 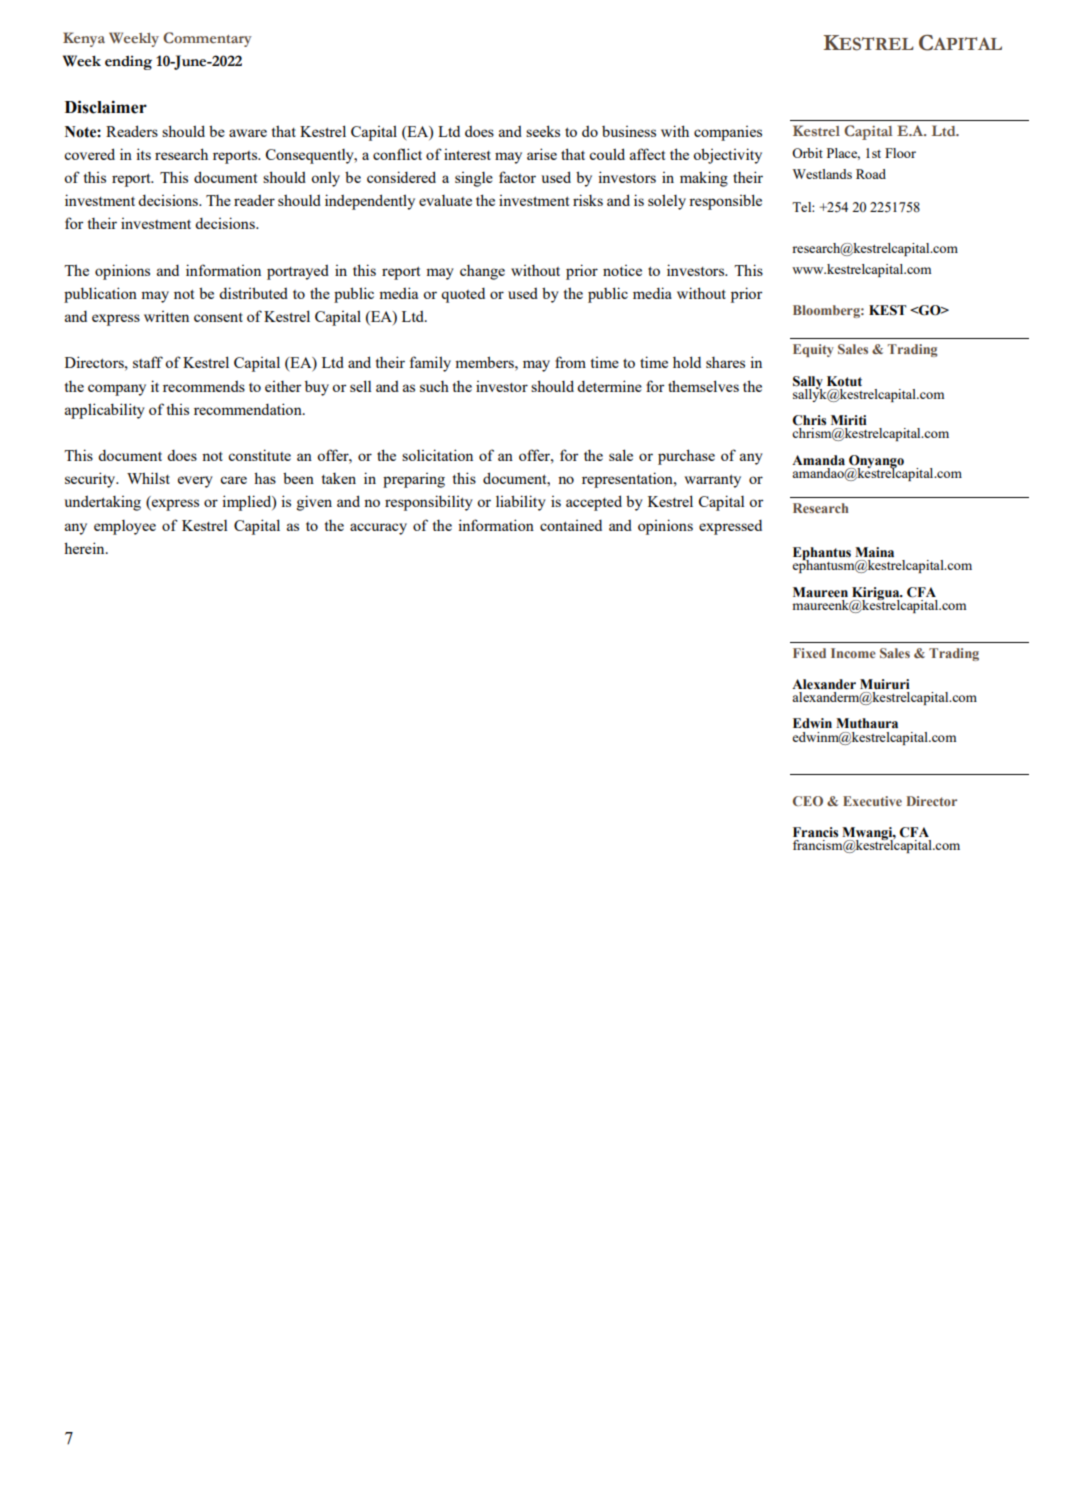 I want to click on employee, so click(x=125, y=527).
